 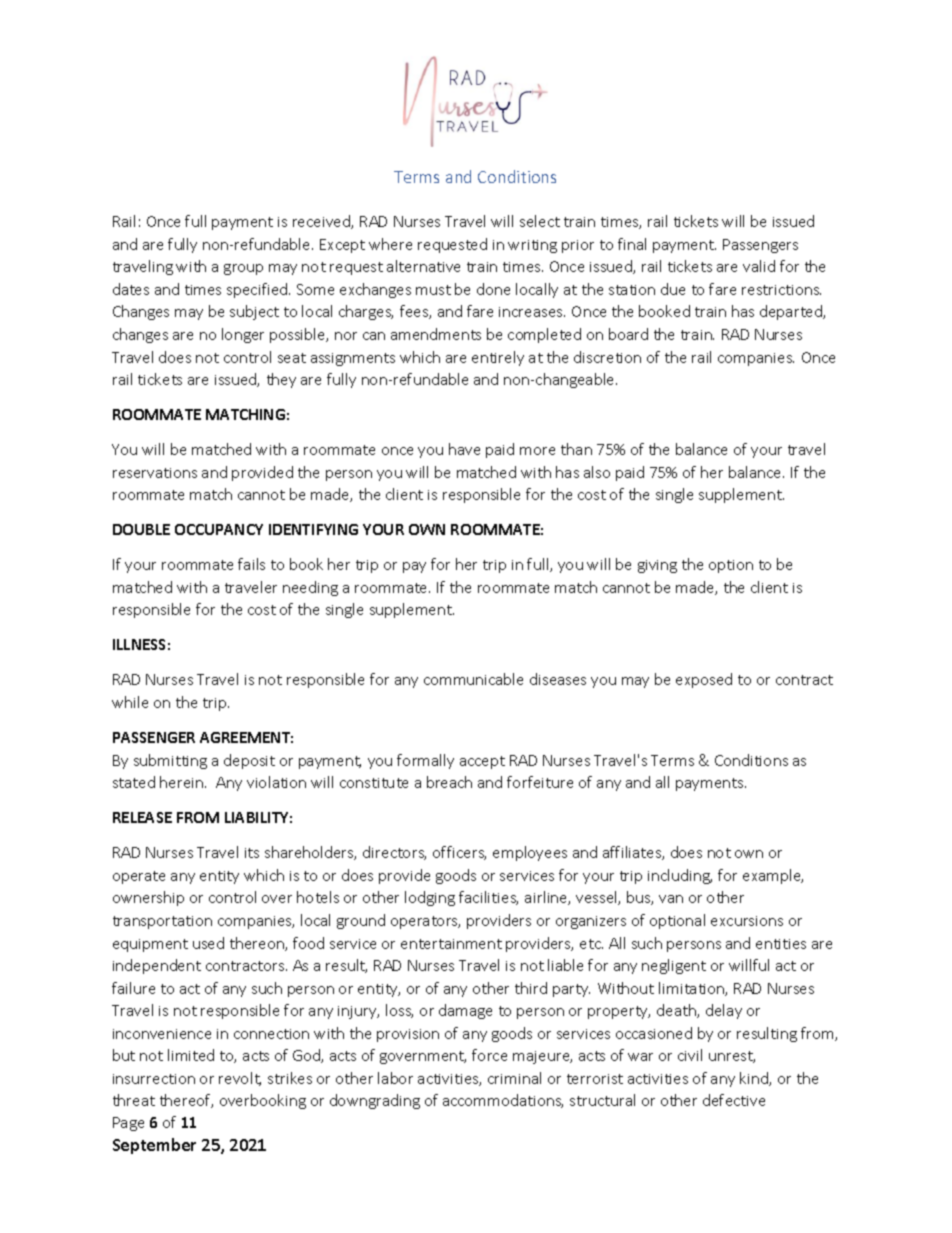 What do you see at coordinates (423, 266) in the document?
I see `alternative` at bounding box center [423, 266].
